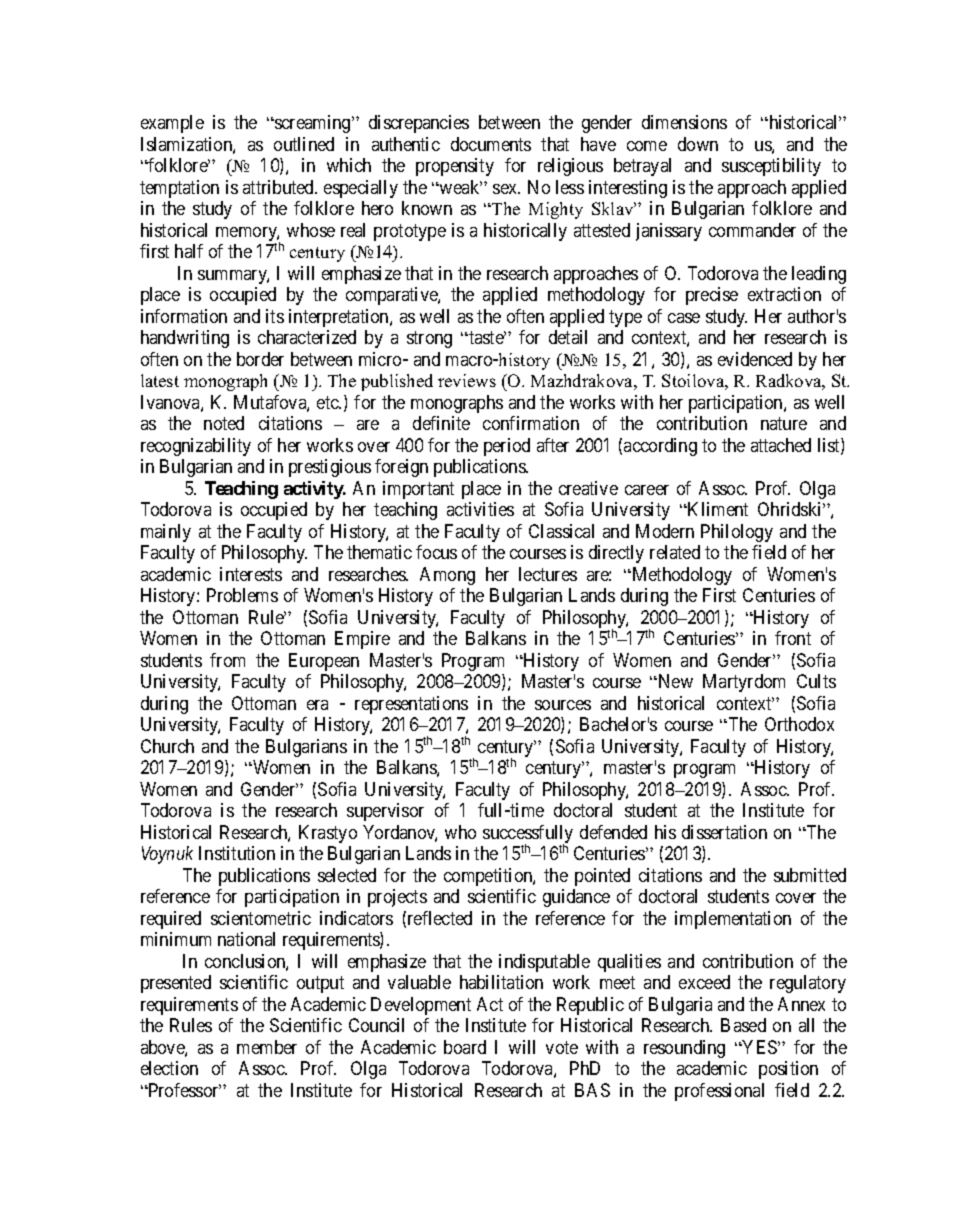 The image size is (954, 1232). Describe the element at coordinates (447, 576) in the screenshot. I see `Among` at that location.
